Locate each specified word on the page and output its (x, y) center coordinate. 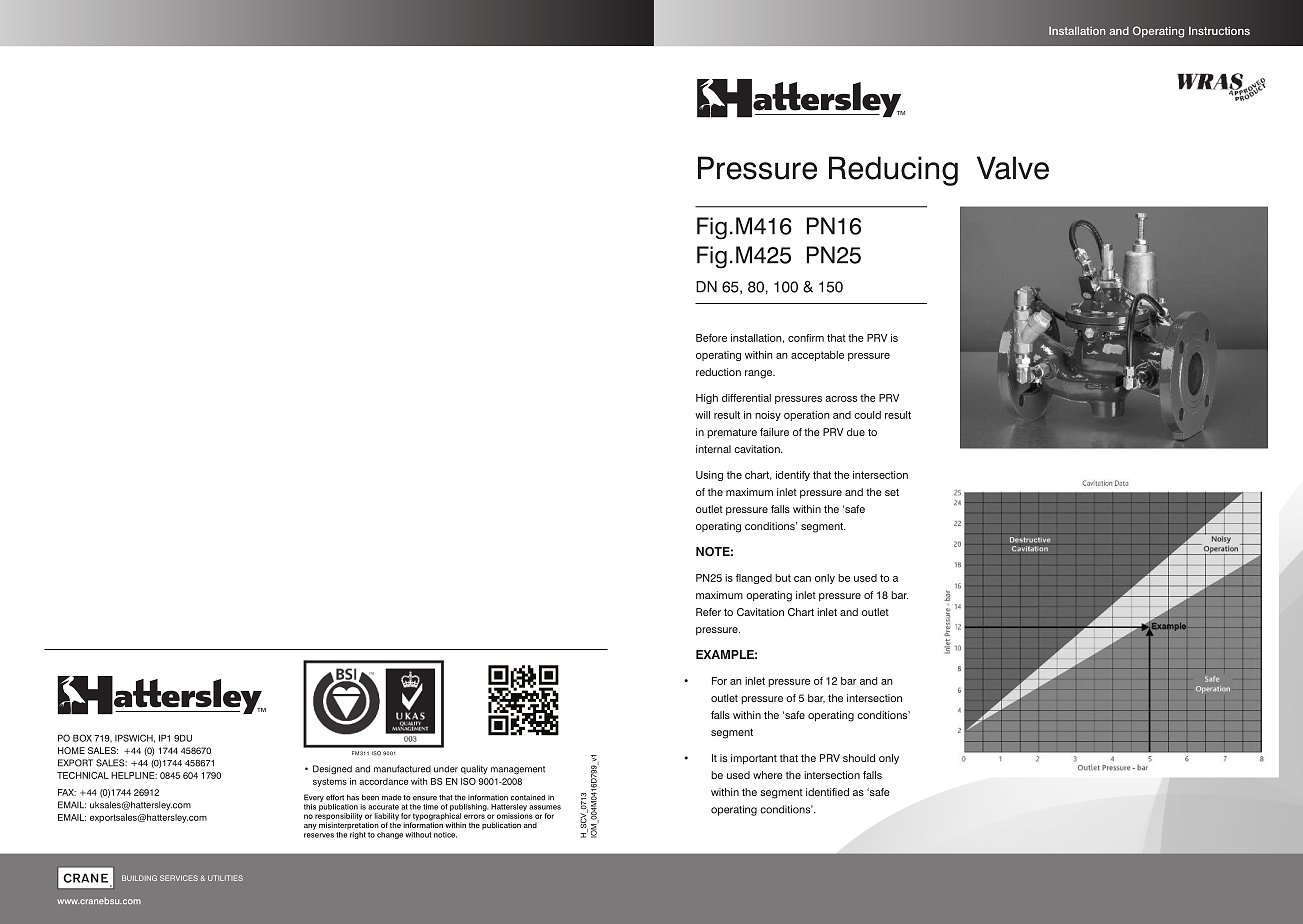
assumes (545, 807)
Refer (708, 612)
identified (827, 792)
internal (713, 449)
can (802, 579)
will (702, 415)
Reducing (893, 171)
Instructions (1219, 30)
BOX (82, 738)
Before (711, 338)
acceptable (817, 356)
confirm (806, 338)
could (867, 415)
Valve (1013, 168)
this (310, 807)
